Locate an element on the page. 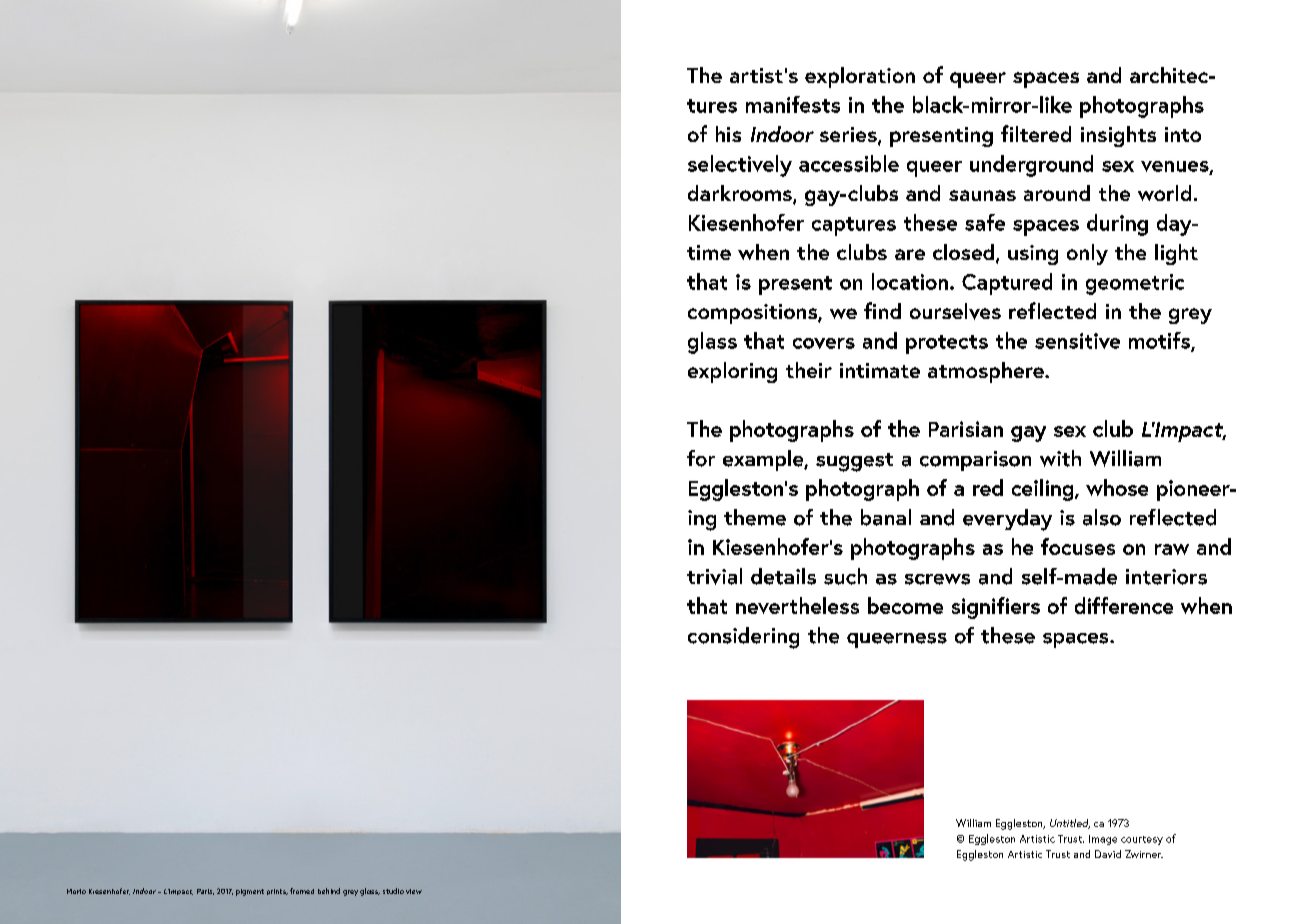  for is located at coordinates (701, 458).
